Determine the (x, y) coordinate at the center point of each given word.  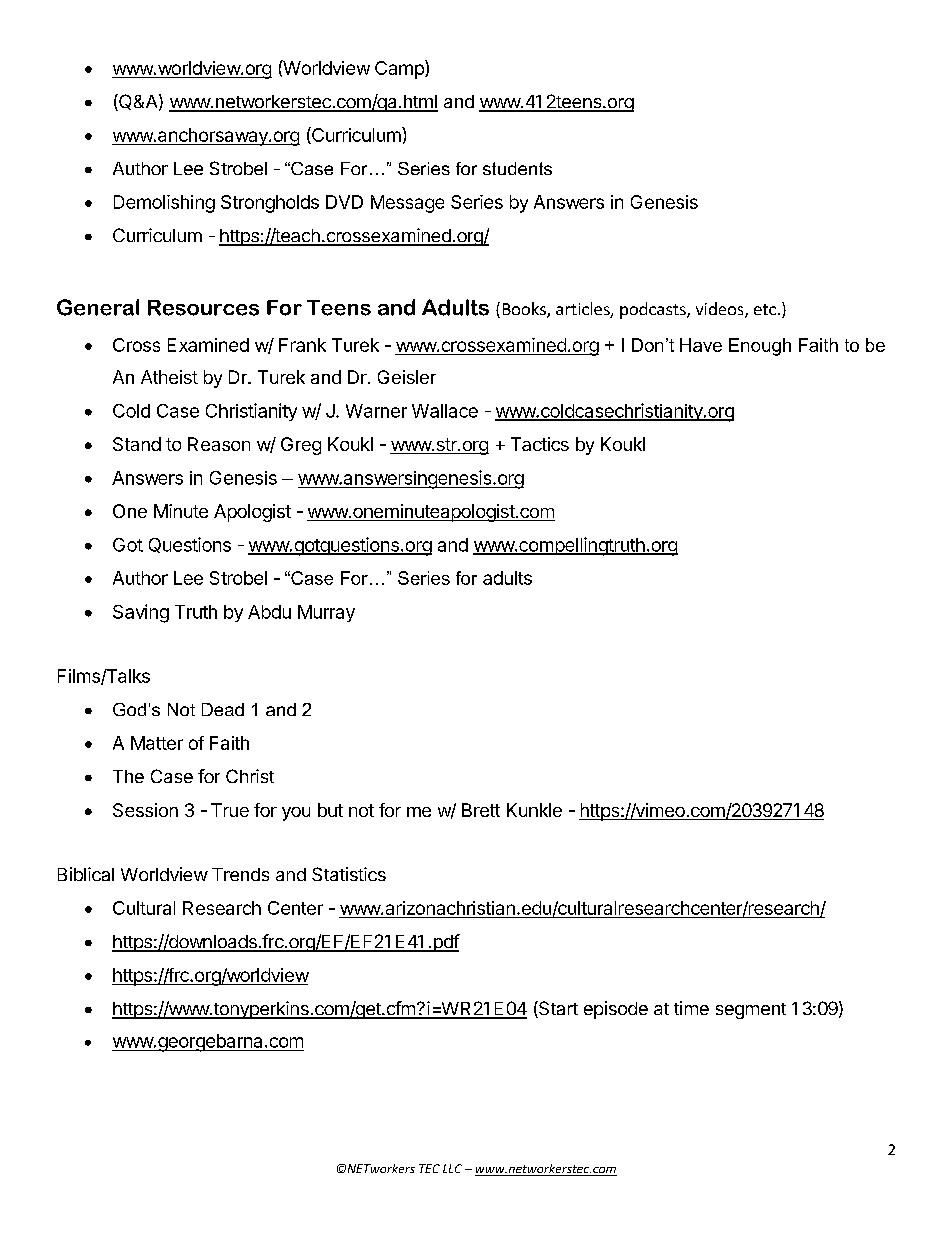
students (517, 168)
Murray (326, 613)
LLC (452, 1168)
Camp (400, 69)
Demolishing (164, 204)
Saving (141, 613)
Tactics (540, 444)
